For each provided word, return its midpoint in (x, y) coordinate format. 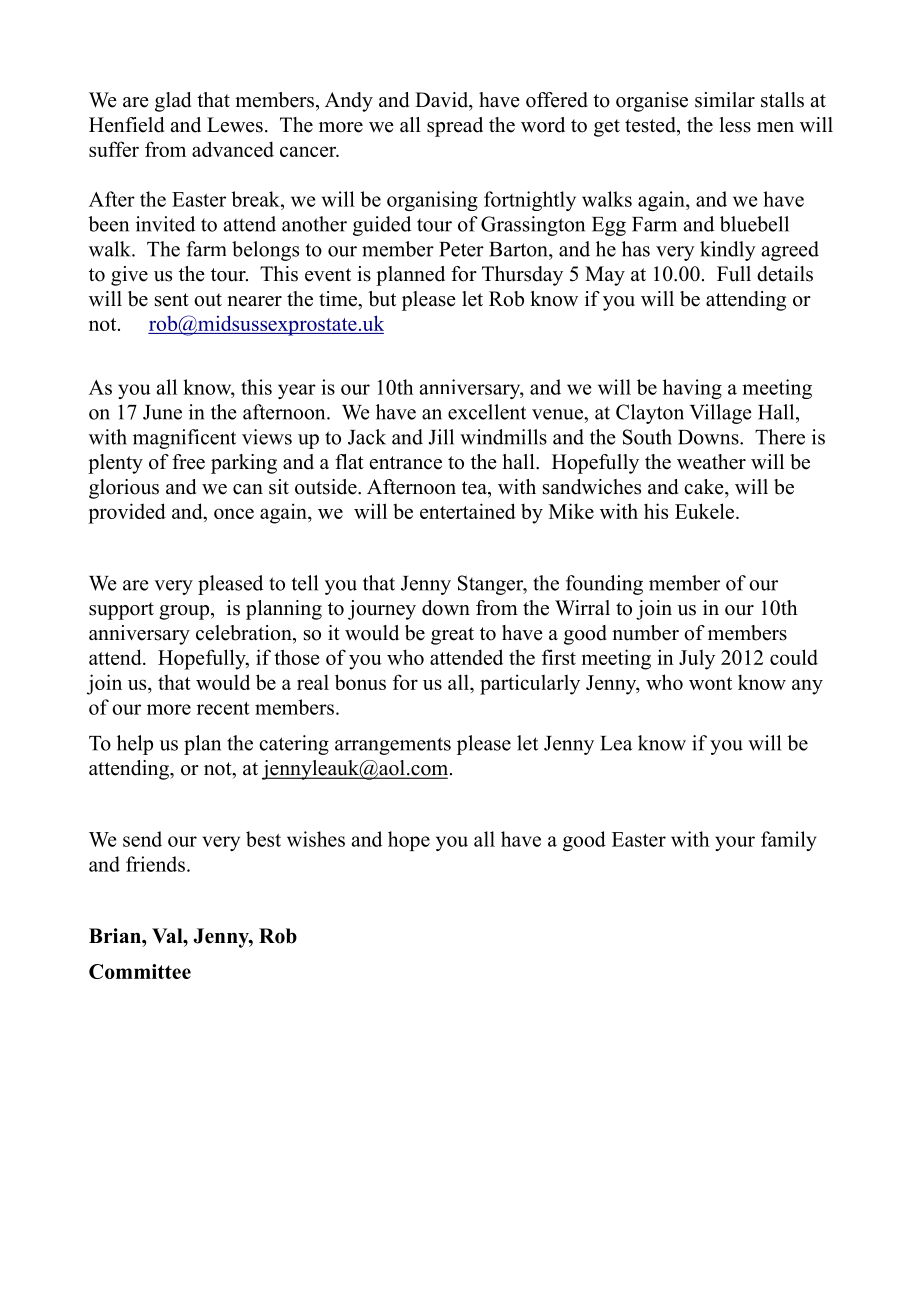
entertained (468, 511)
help (135, 745)
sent (172, 300)
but (382, 299)
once (234, 513)
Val (168, 935)
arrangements (393, 746)
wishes (316, 839)
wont (710, 683)
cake (705, 487)
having (692, 389)
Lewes (235, 125)
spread (455, 127)
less (735, 125)
